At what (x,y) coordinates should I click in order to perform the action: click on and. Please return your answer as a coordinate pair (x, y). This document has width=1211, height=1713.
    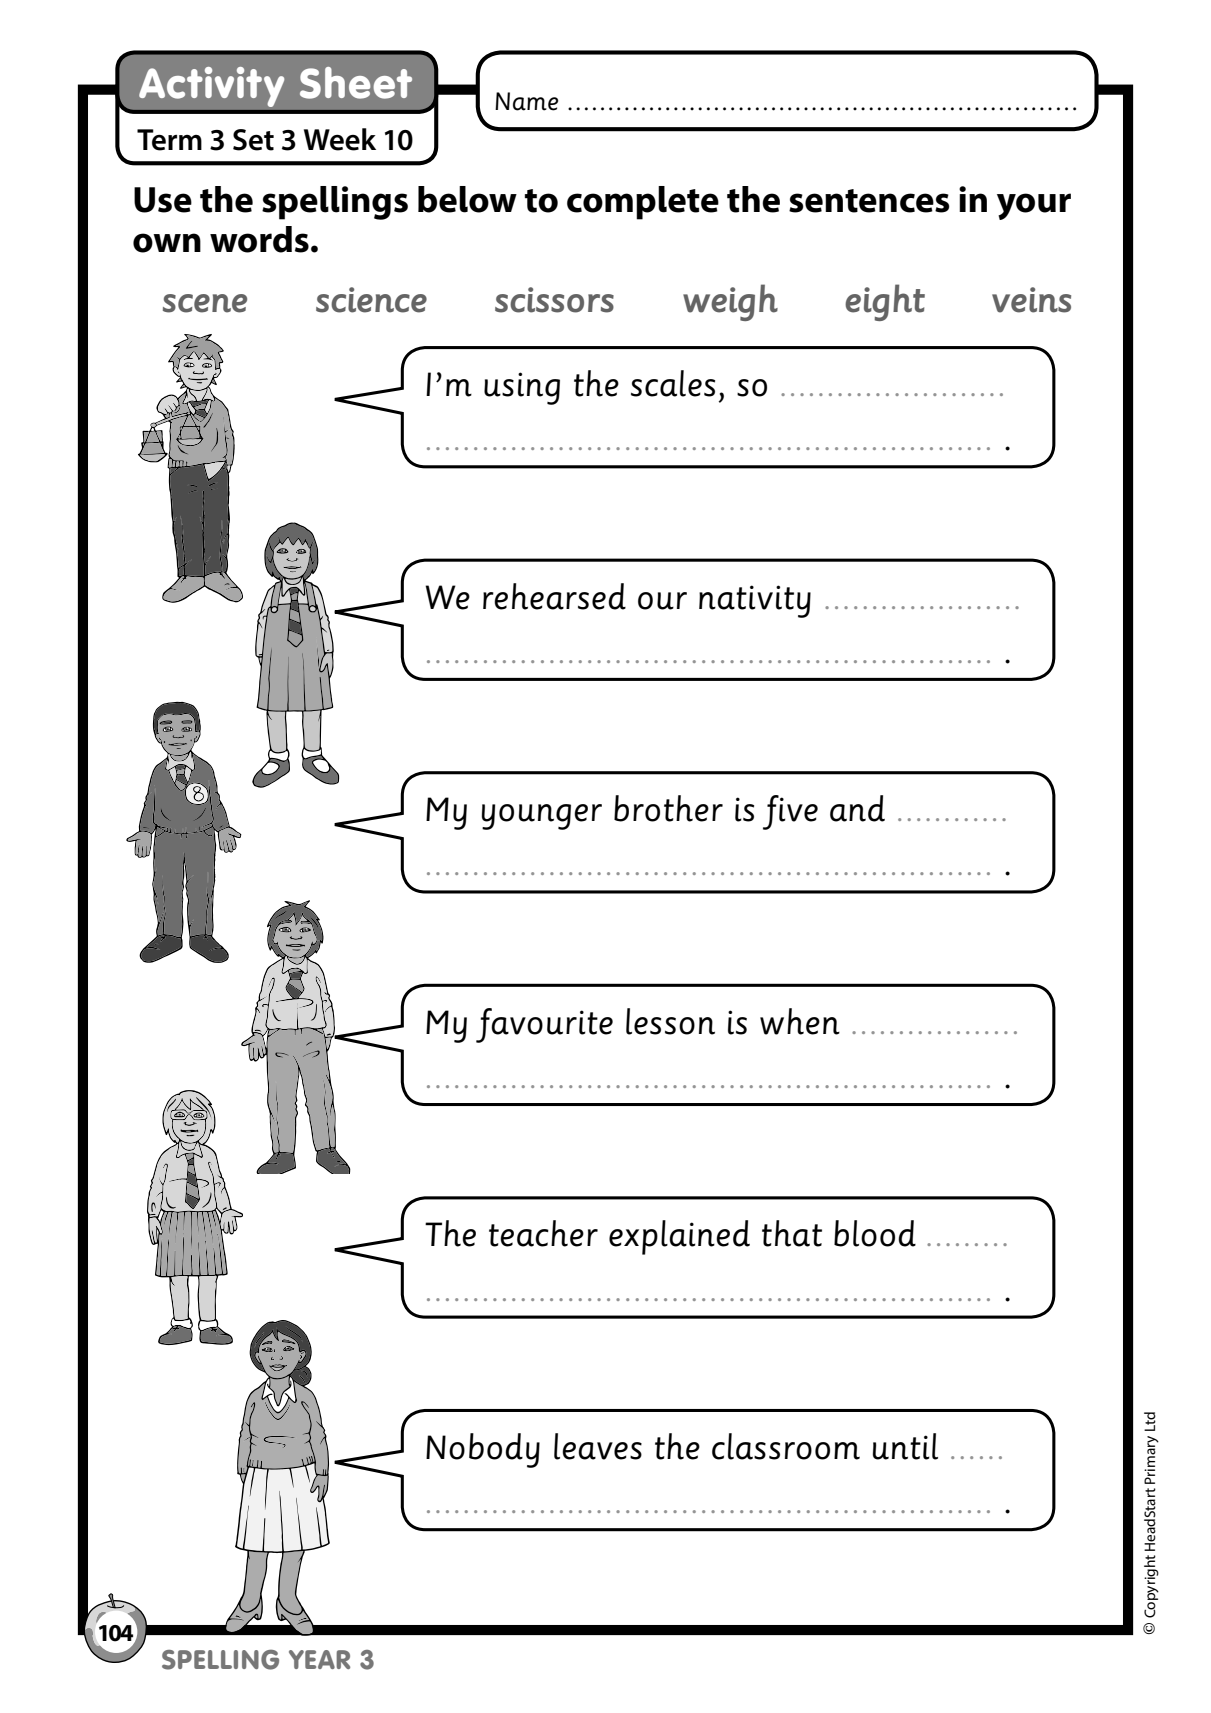
    Looking at the image, I should click on (857, 808).
